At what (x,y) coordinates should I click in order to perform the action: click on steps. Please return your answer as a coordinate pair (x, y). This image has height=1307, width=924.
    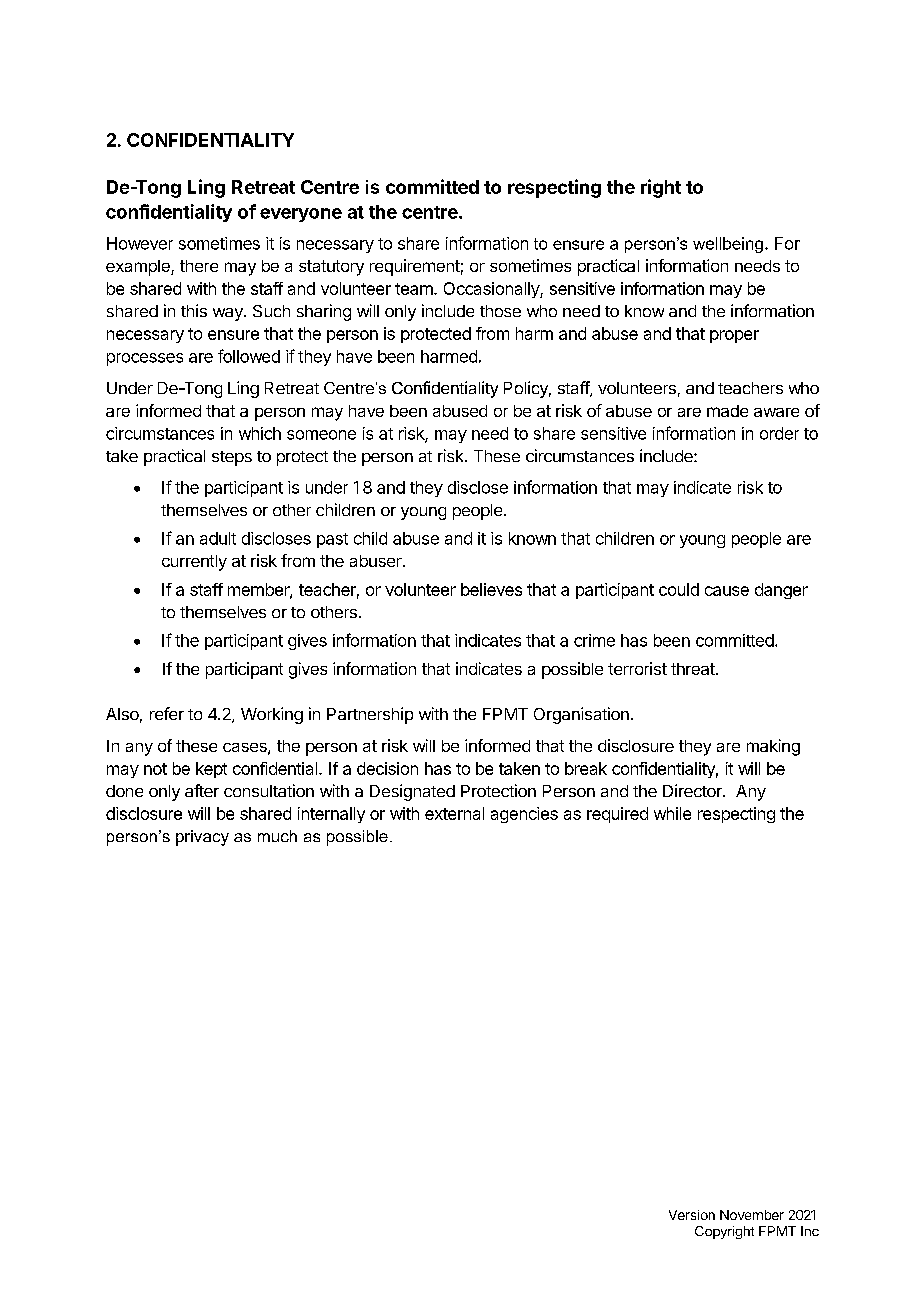
    Looking at the image, I should click on (232, 458).
